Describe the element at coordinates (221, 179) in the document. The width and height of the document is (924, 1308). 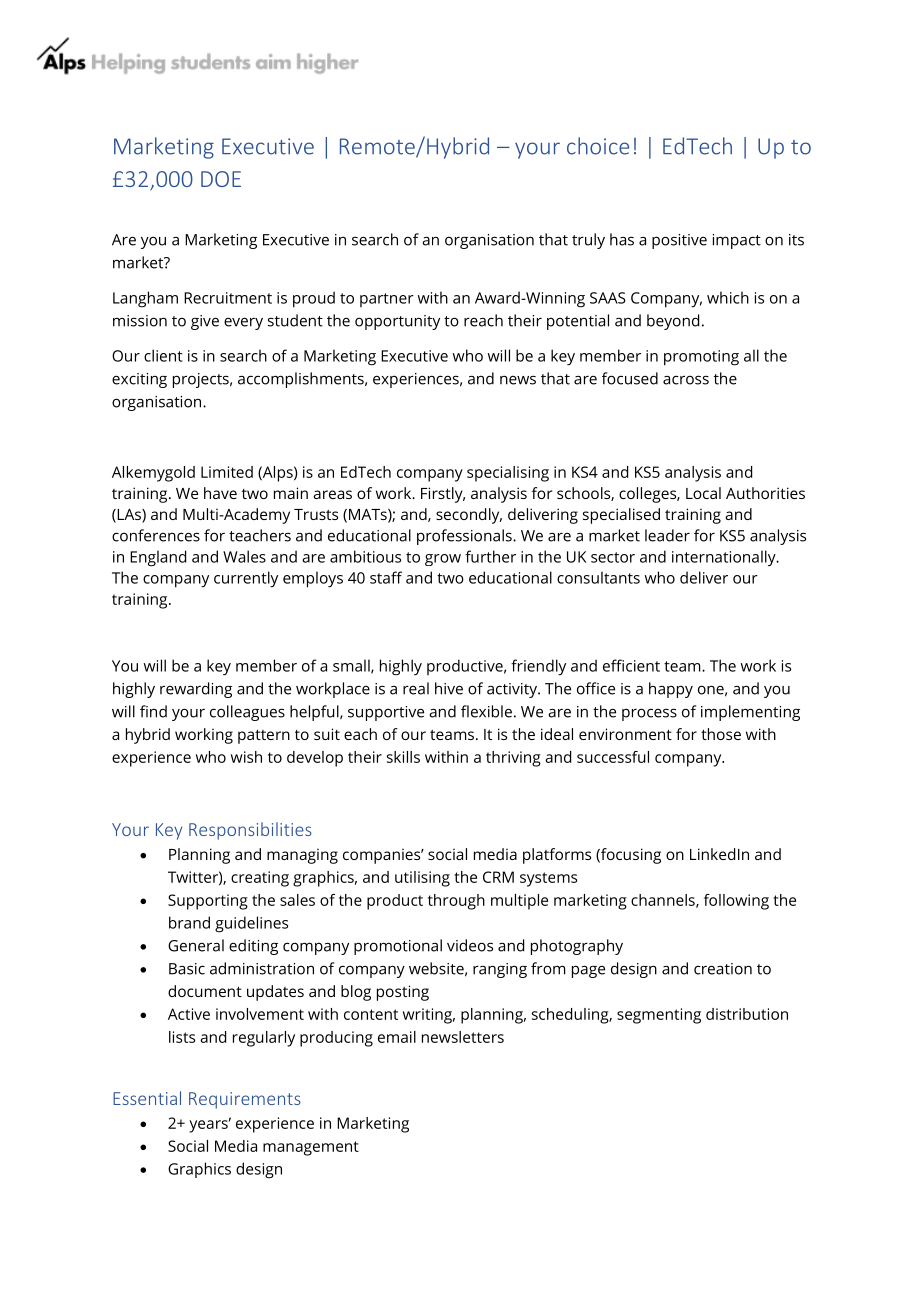
I see `DOE` at that location.
